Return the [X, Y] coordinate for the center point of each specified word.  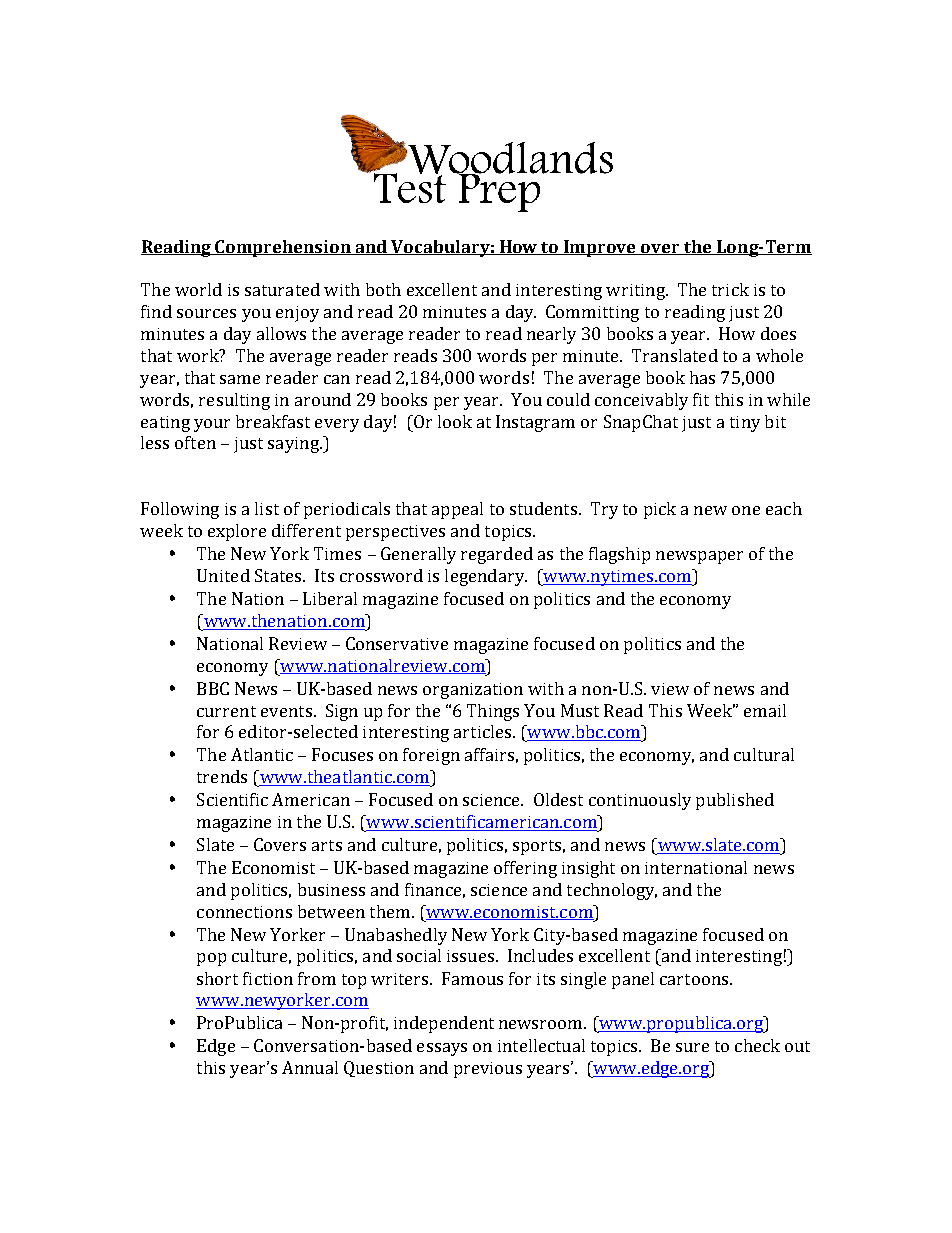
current [226, 711]
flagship [619, 555]
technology [612, 891]
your [212, 425]
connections [244, 912]
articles [484, 731]
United [223, 575]
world [198, 289]
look [455, 421]
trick [730, 289]
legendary [485, 577]
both [383, 289]
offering [525, 869]
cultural [764, 754]
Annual [310, 1067]
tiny [745, 424]
